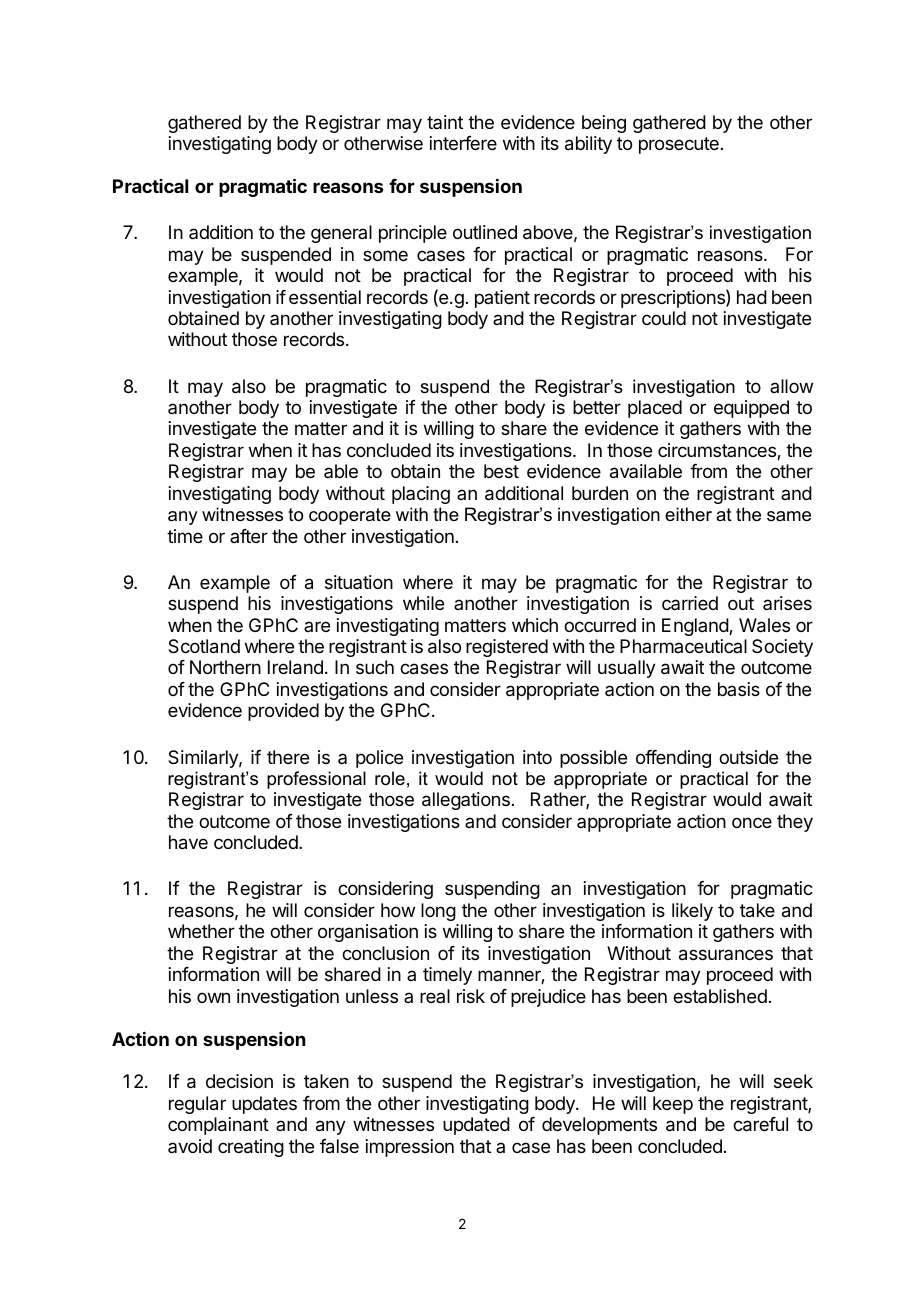  What do you see at coordinates (341, 234) in the page?
I see `general` at bounding box center [341, 234].
